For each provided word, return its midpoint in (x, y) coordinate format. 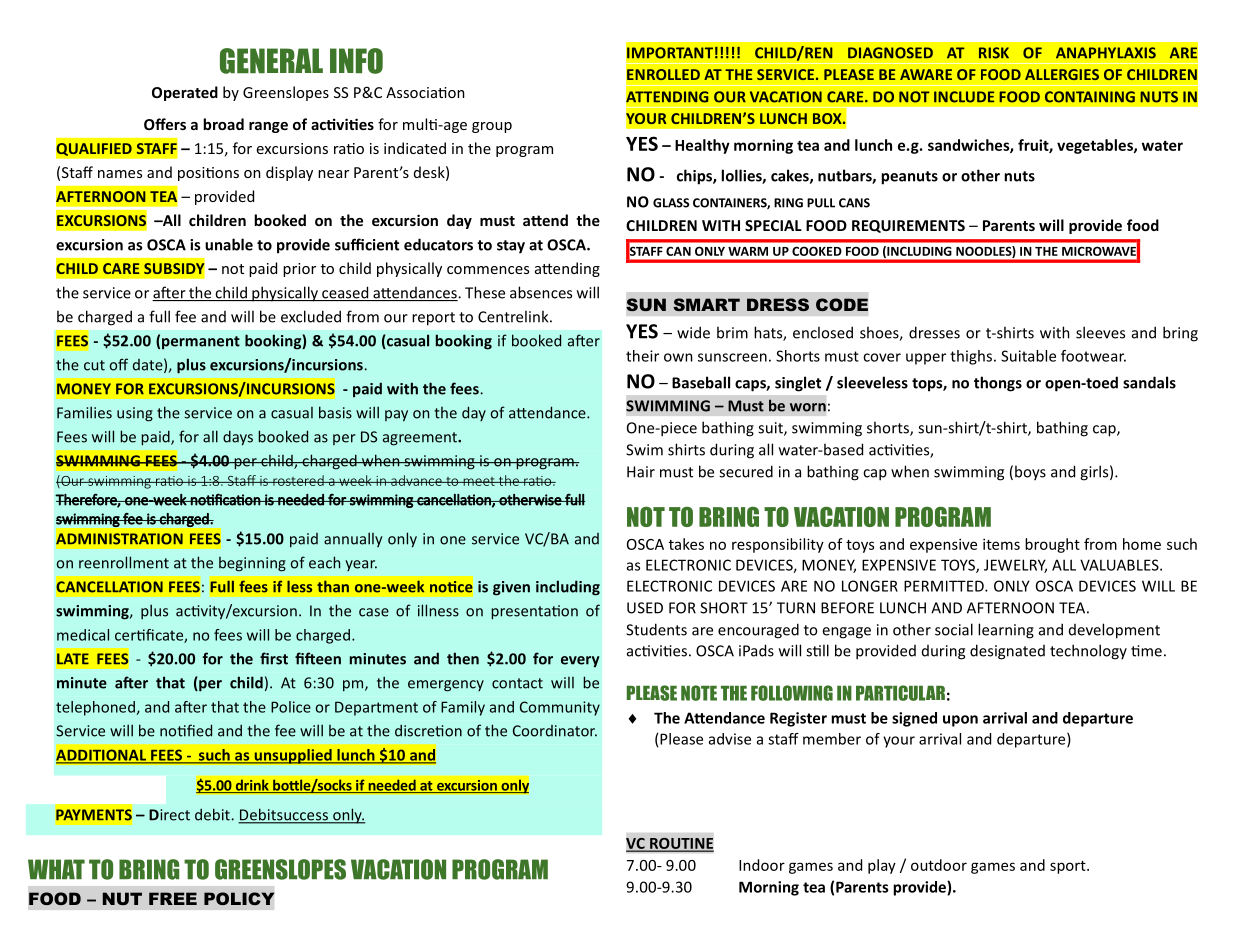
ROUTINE (681, 844)
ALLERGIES (1062, 74)
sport (1069, 867)
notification (225, 499)
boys (1030, 473)
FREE (173, 898)
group (492, 127)
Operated (185, 93)
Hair (641, 472)
